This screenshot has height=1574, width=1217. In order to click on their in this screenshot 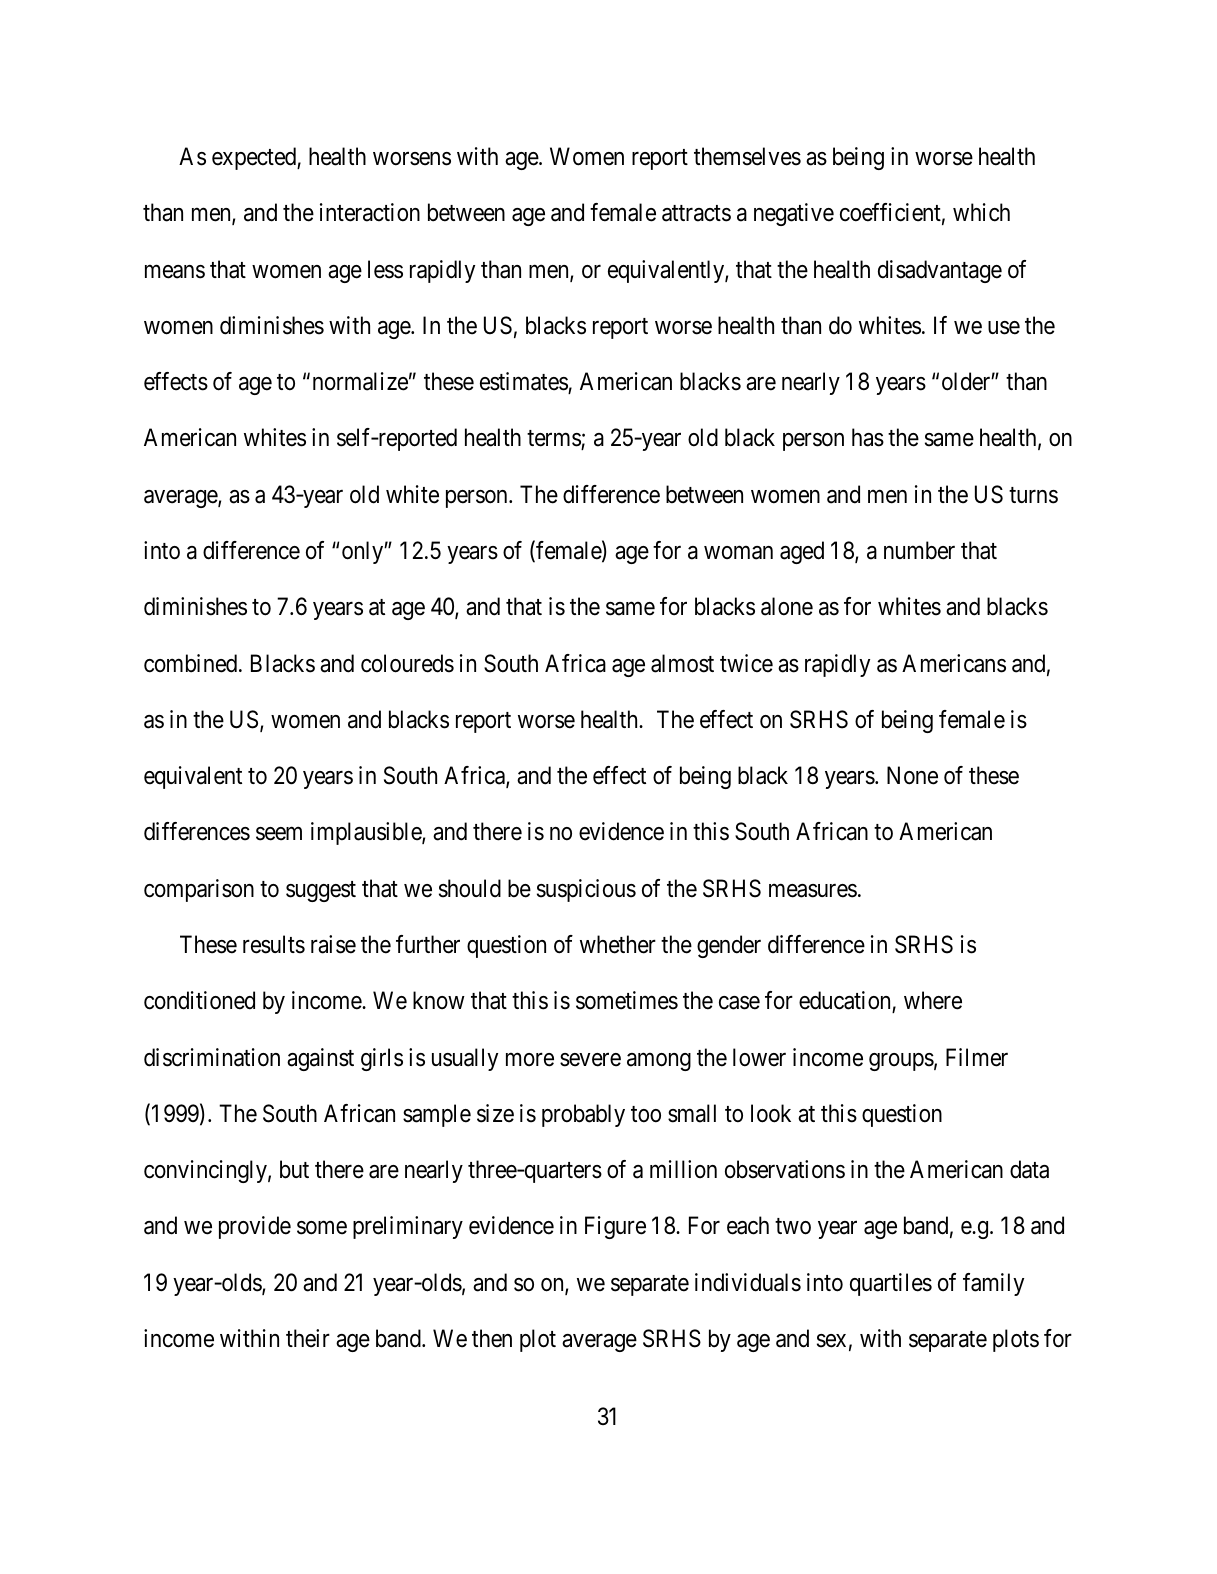, I will do `click(308, 1338)`.
